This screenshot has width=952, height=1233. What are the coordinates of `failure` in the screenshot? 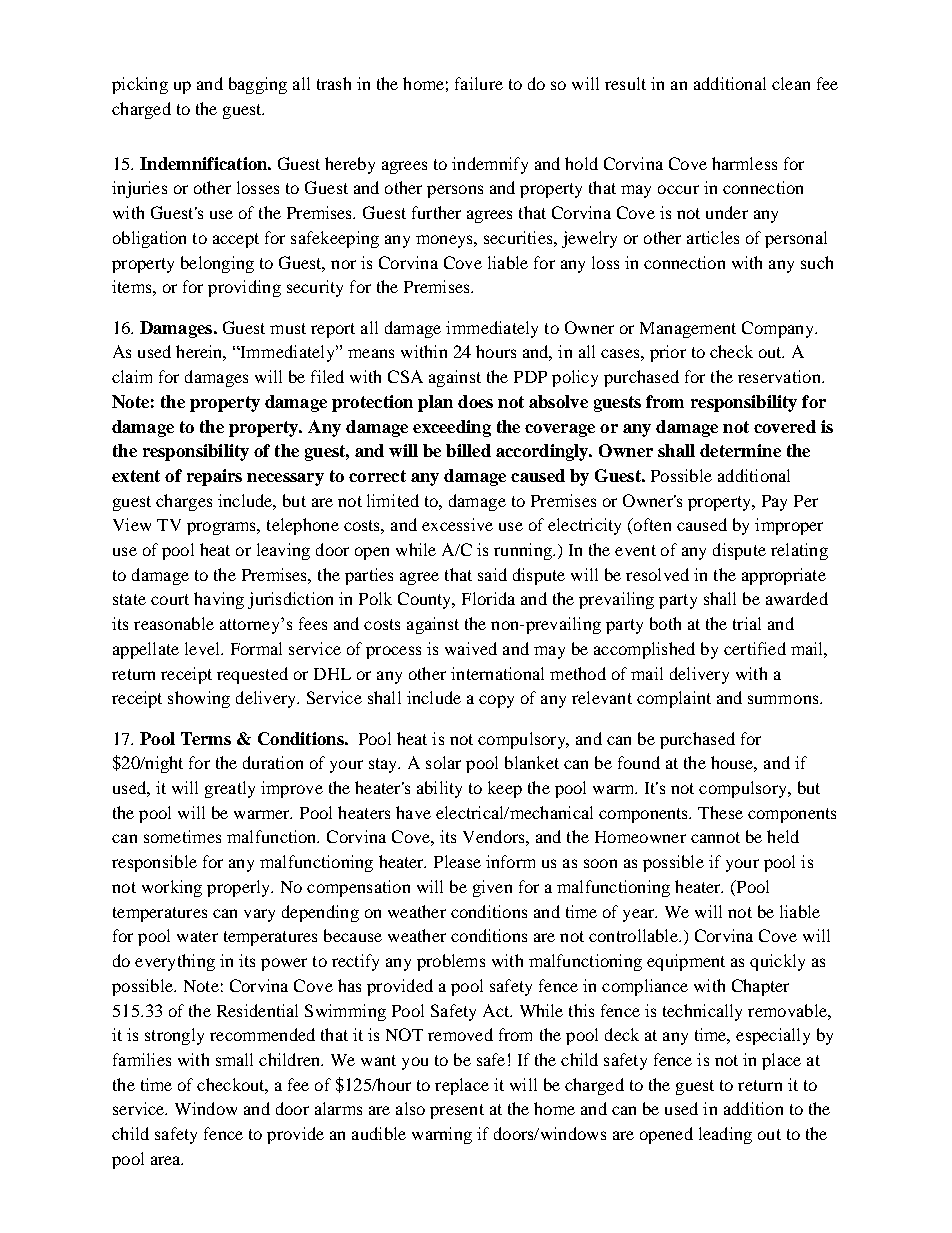 It's located at (479, 83).
